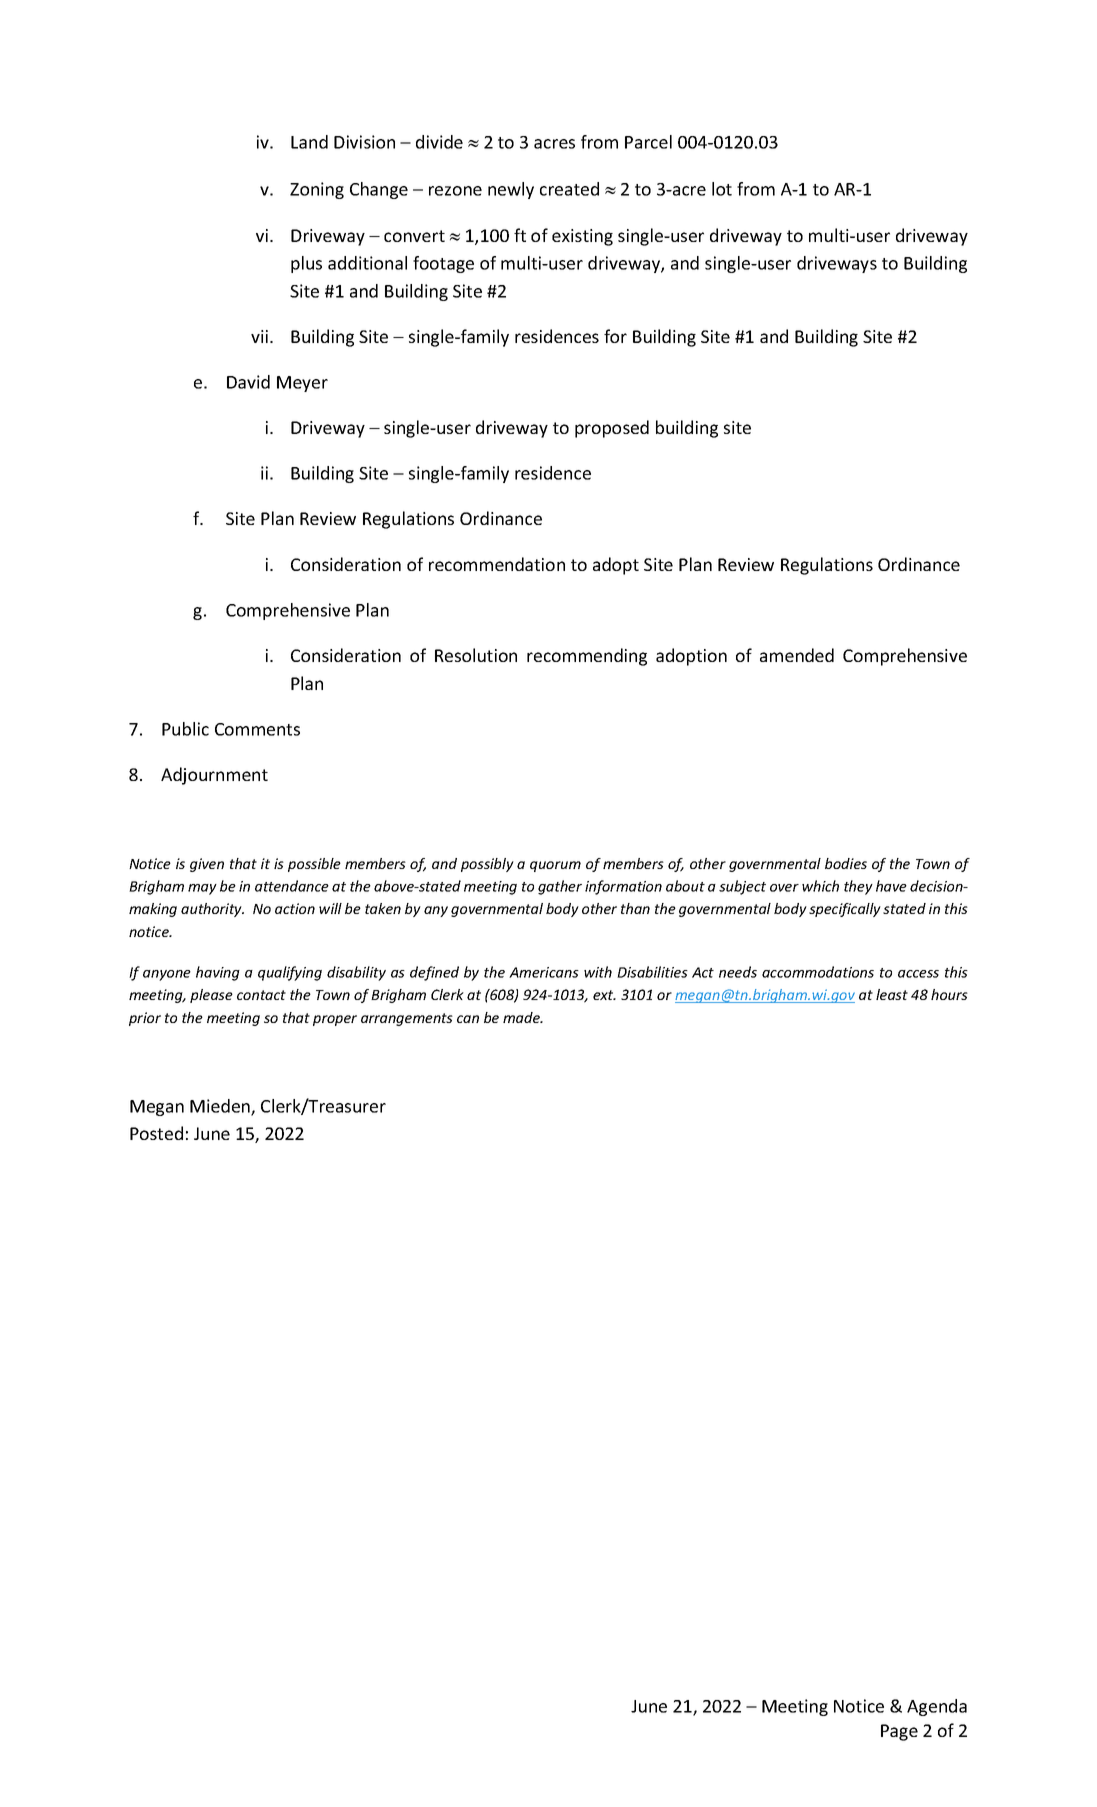 This screenshot has width=1097, height=1807. I want to click on Agenda, so click(937, 1707).
